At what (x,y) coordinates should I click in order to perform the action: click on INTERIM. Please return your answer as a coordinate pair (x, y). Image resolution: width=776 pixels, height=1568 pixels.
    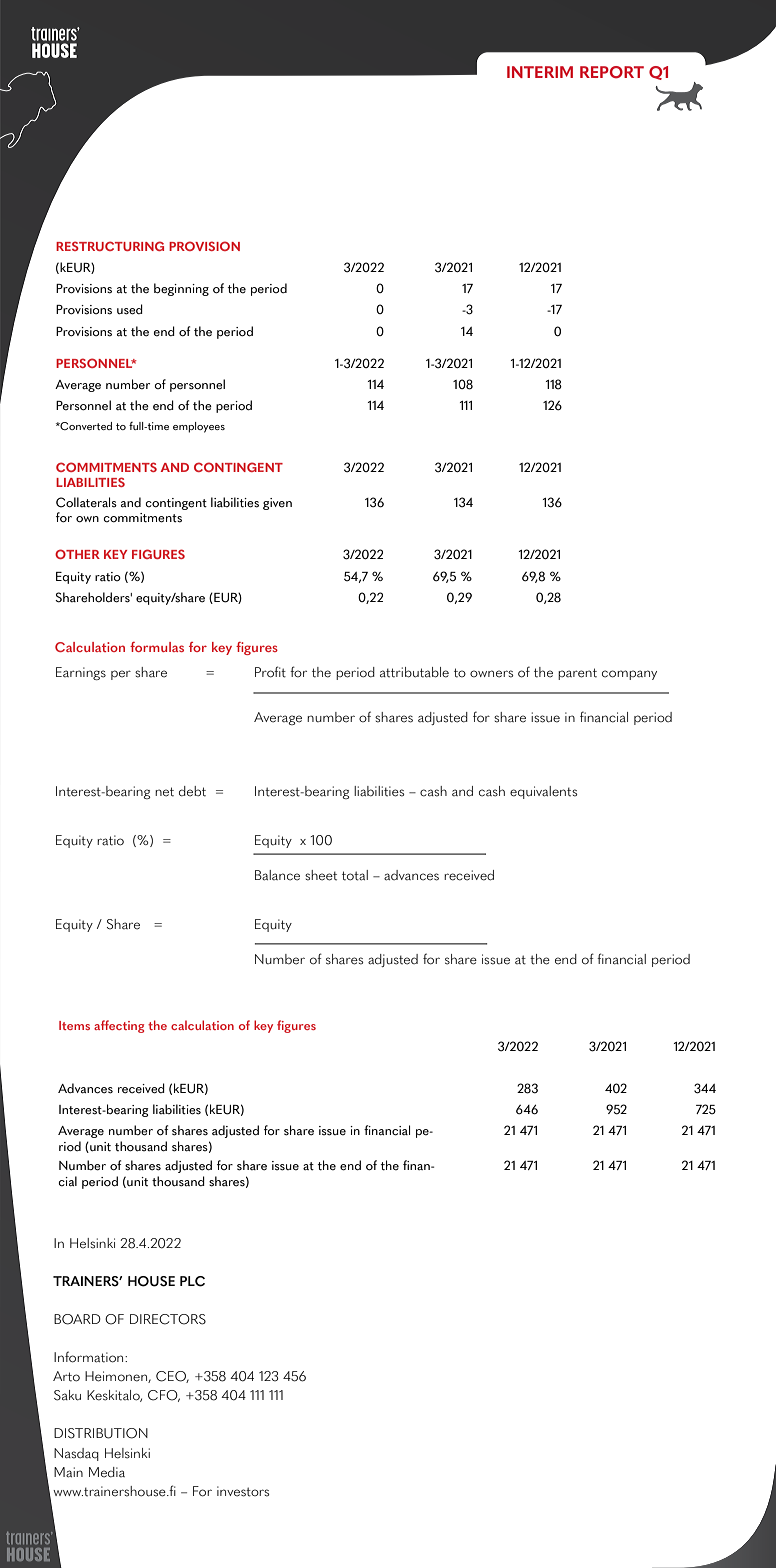
    Looking at the image, I should click on (540, 72).
